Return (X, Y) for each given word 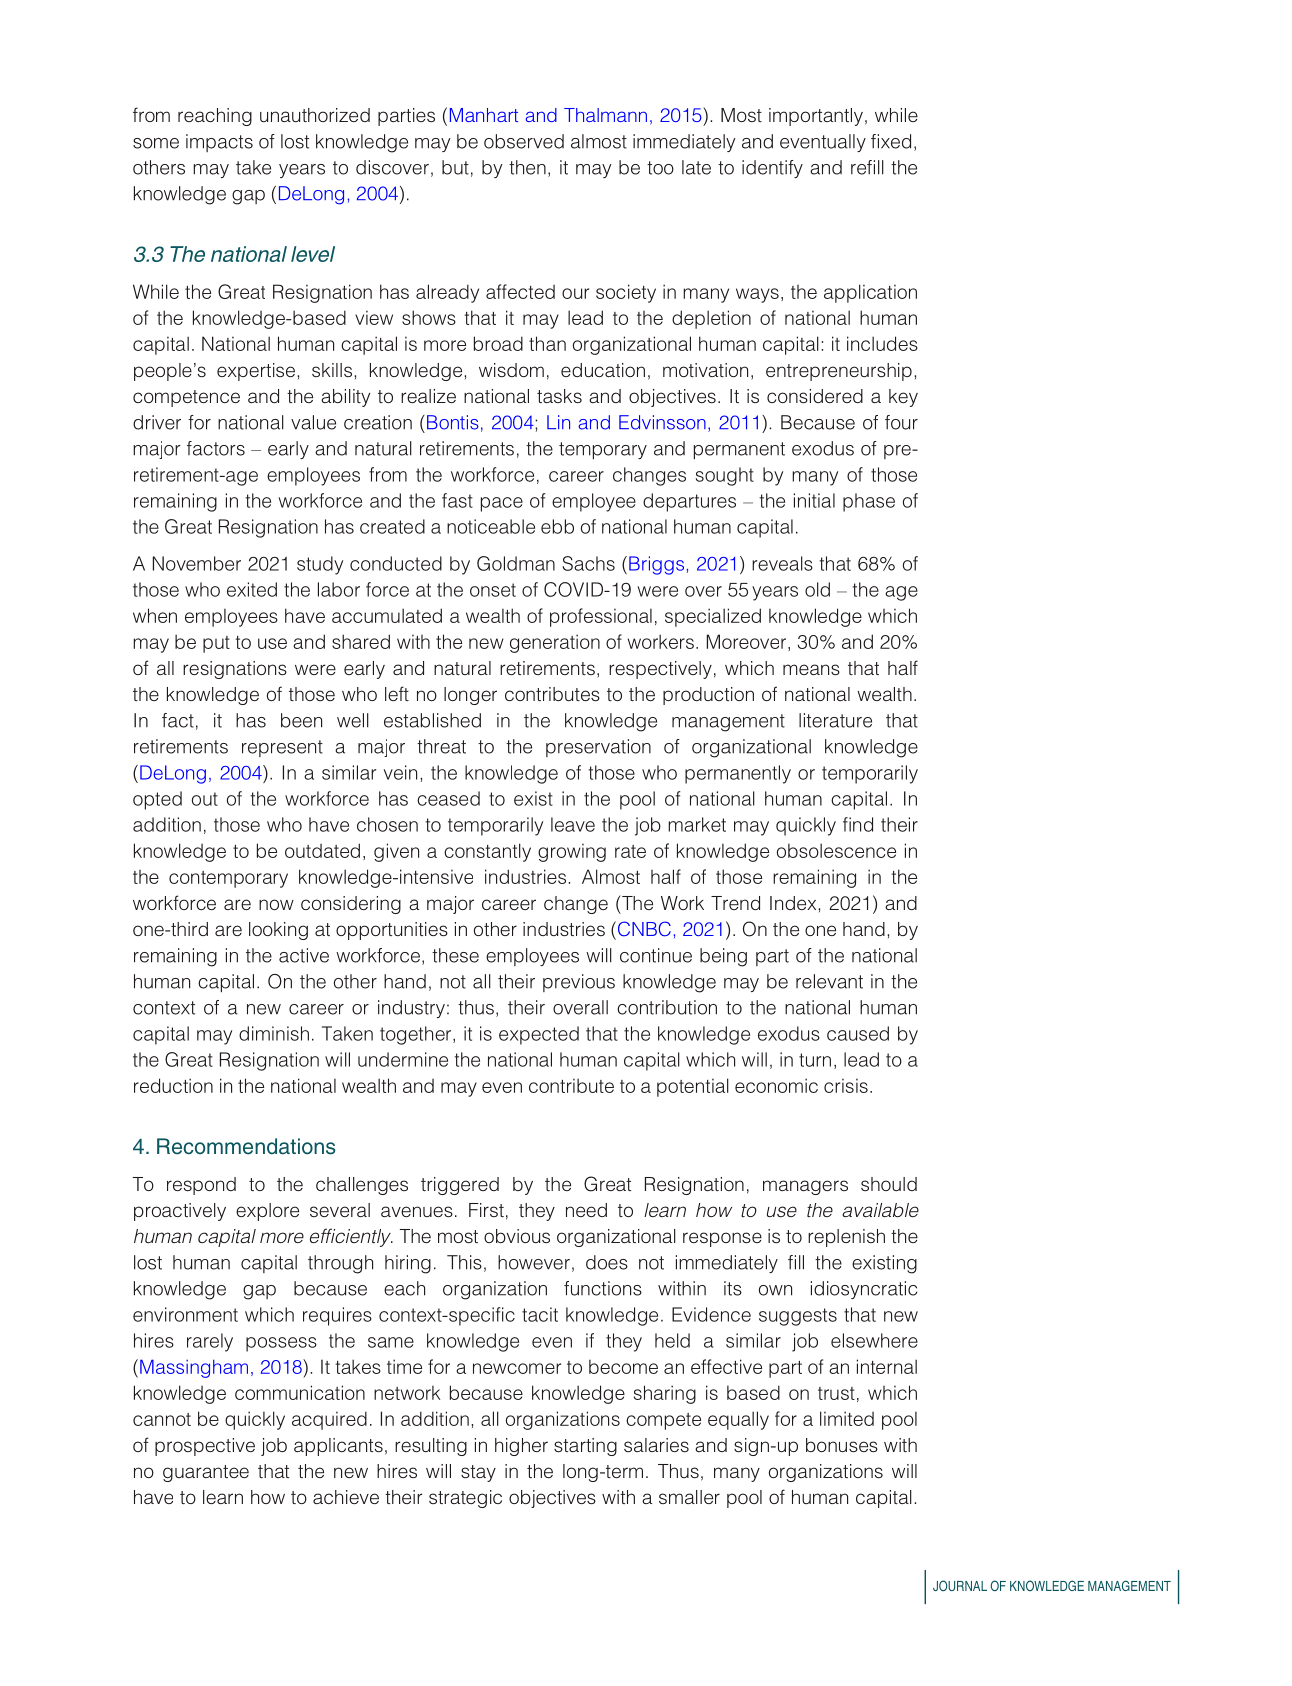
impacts (219, 143)
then (527, 167)
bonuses (842, 1445)
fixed (891, 141)
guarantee (206, 1473)
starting (585, 1447)
